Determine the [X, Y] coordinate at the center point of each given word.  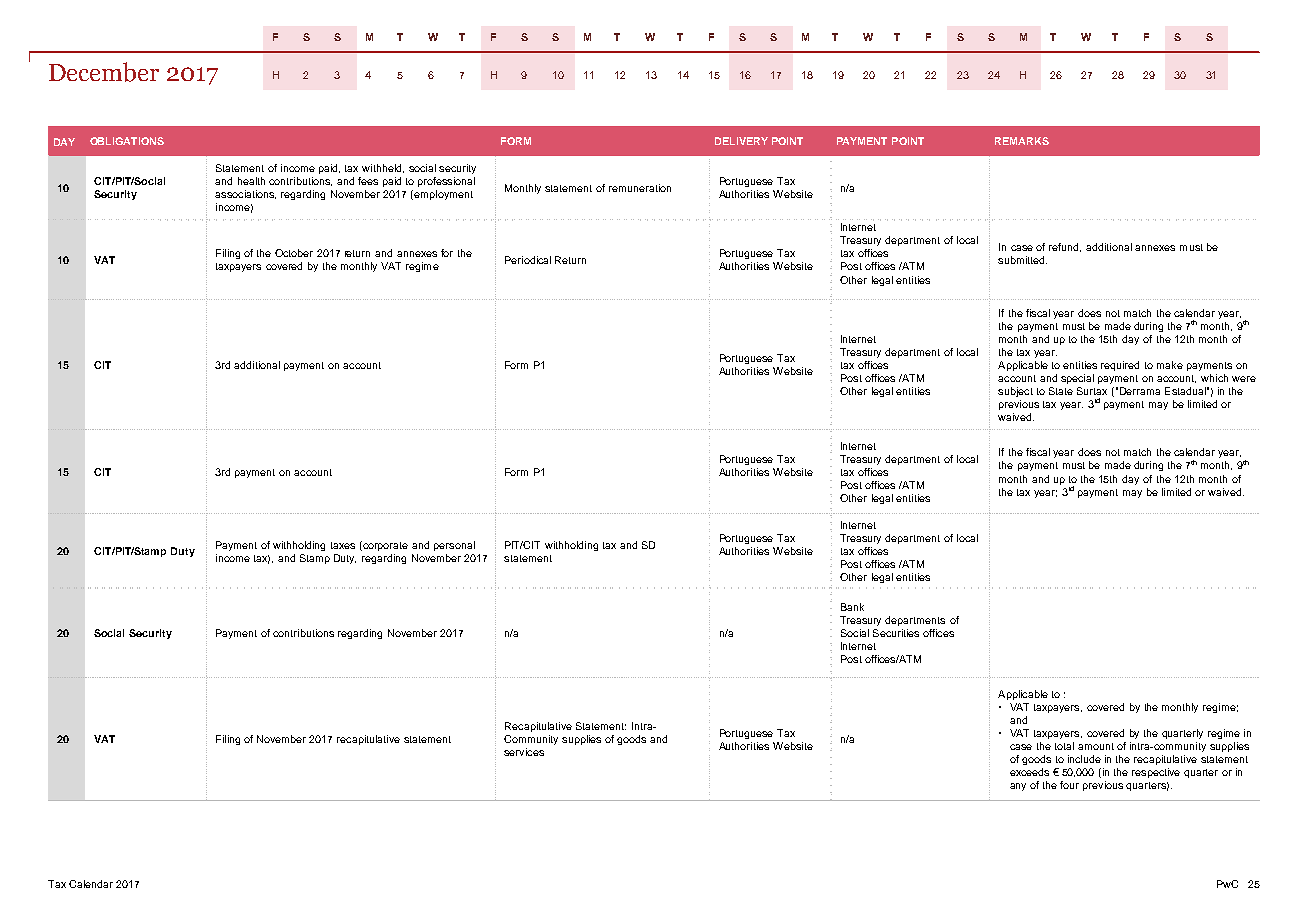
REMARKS [1022, 141]
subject [1015, 392]
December [104, 72]
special [1077, 379]
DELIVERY [741, 141]
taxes [343, 545]
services [524, 752]
